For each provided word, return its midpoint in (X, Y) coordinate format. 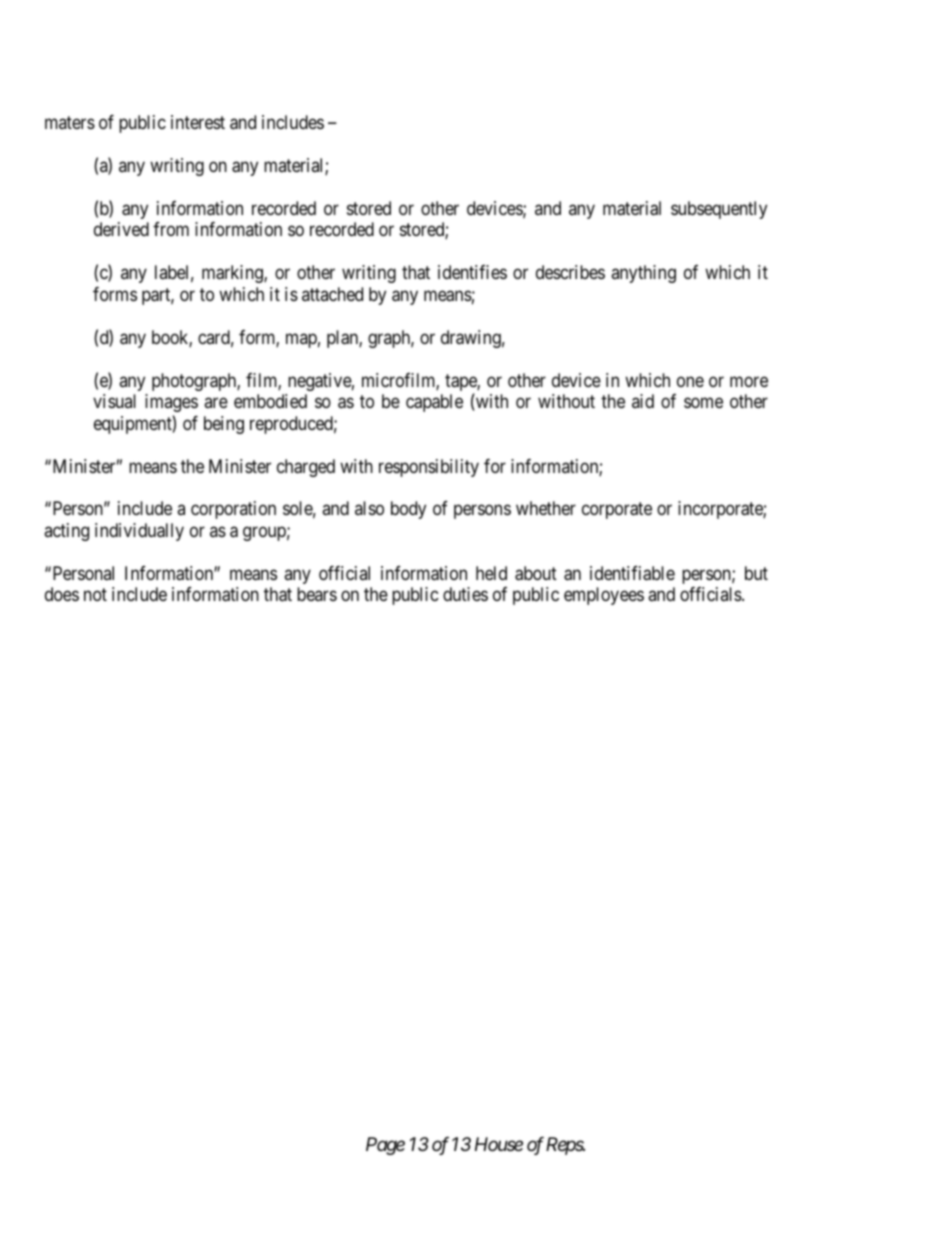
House (499, 1144)
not (95, 595)
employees (604, 596)
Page (385, 1146)
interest (198, 122)
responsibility (429, 468)
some (703, 403)
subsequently (719, 210)
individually (139, 532)
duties (465, 594)
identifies (472, 272)
